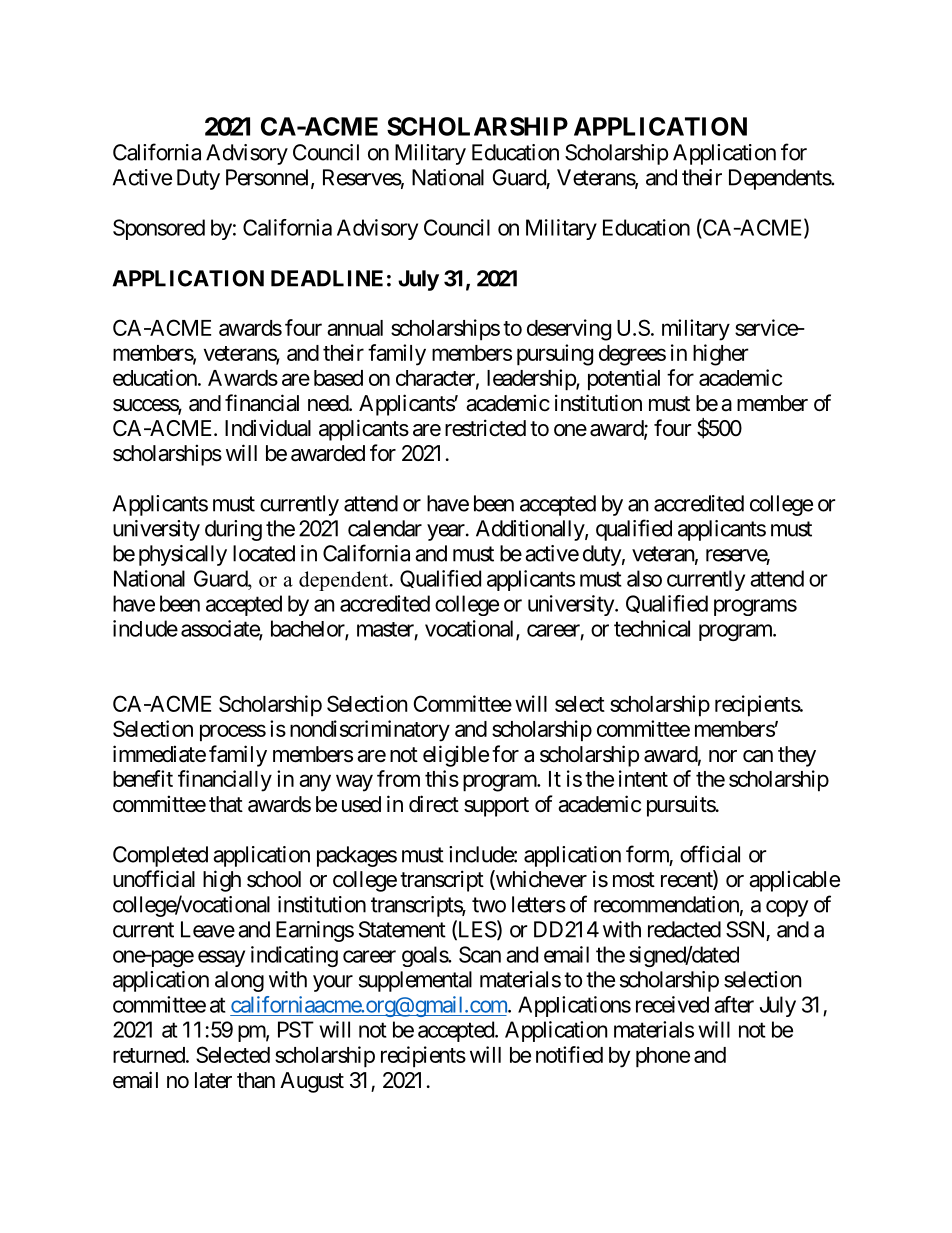 The height and width of the screenshot is (1233, 952). Describe the element at coordinates (652, 628) in the screenshot. I see `technical` at that location.
